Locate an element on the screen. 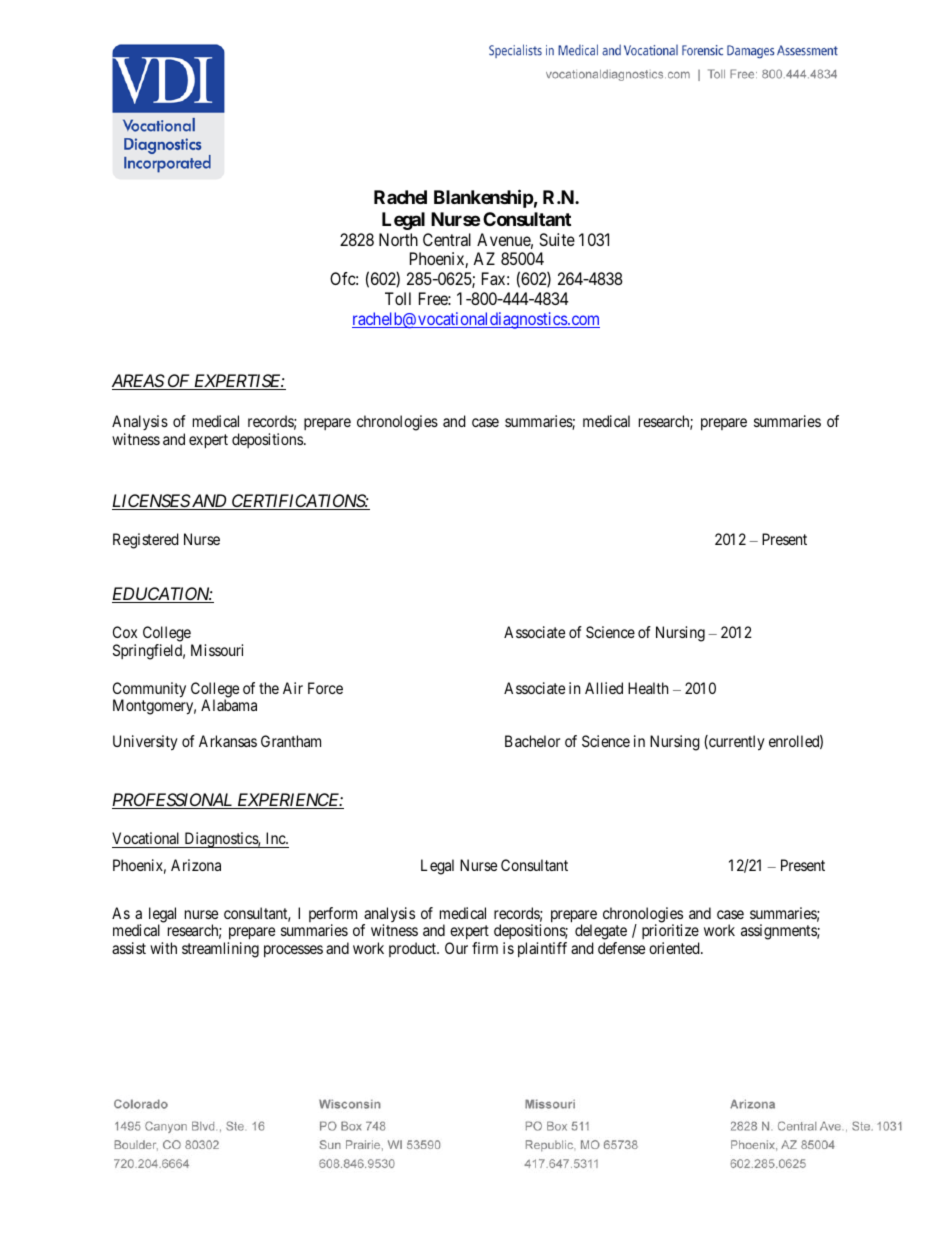 The height and width of the screenshot is (1233, 952). Central is located at coordinates (447, 239).
